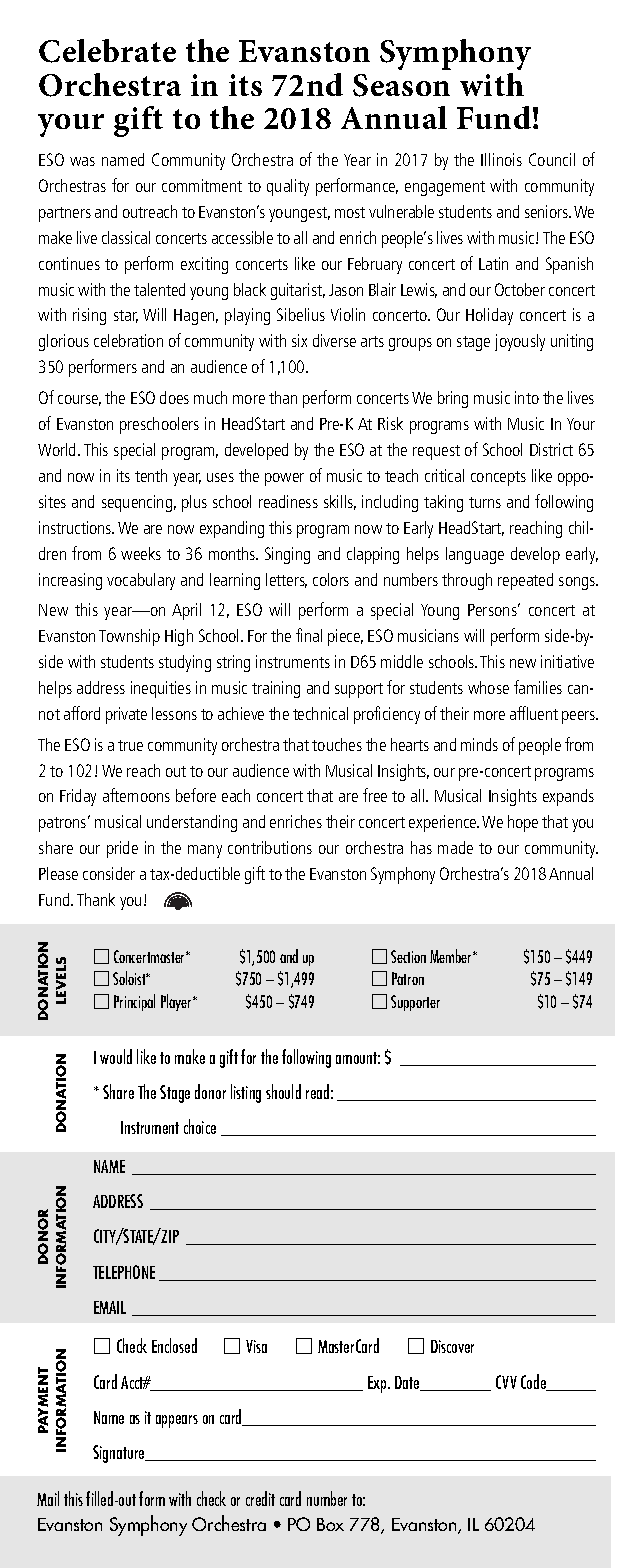  Describe the element at coordinates (501, 159) in the screenshot. I see `Illinois` at that location.
